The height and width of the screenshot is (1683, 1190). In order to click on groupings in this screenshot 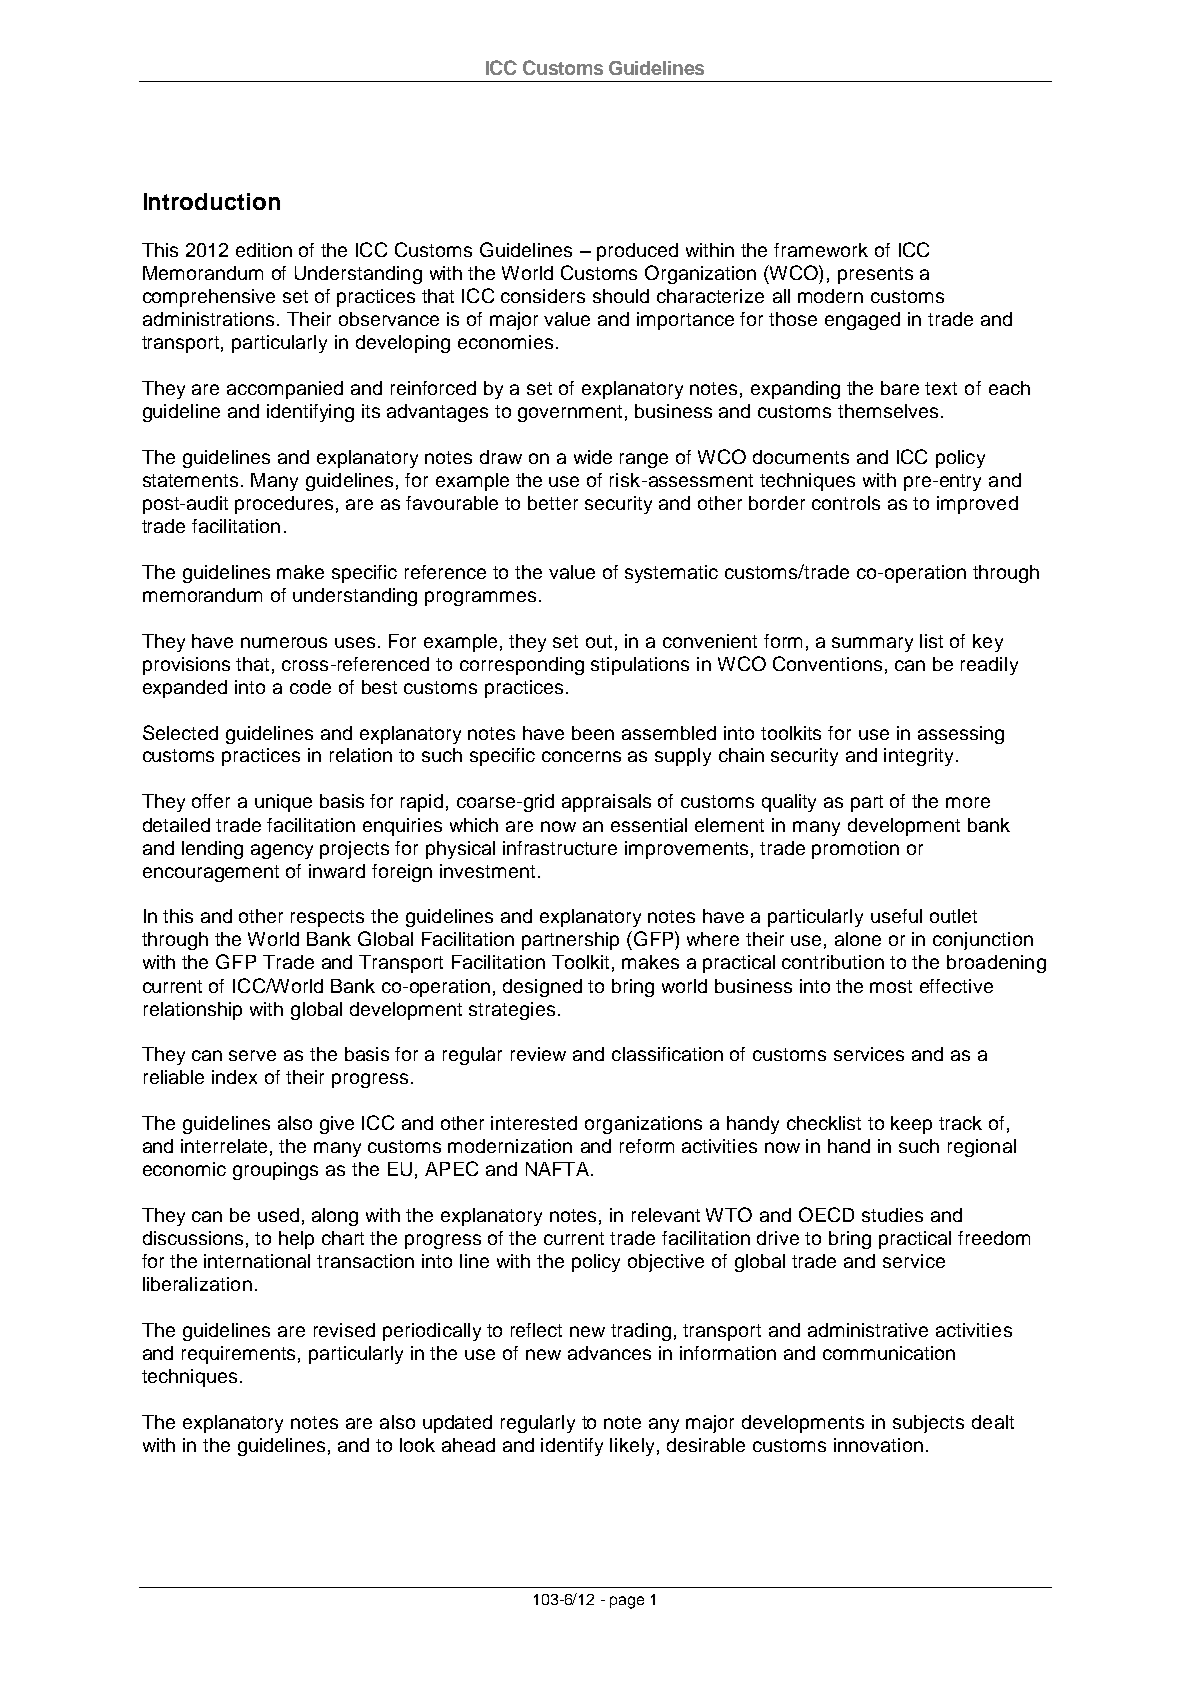, I will do `click(275, 1171)`.
